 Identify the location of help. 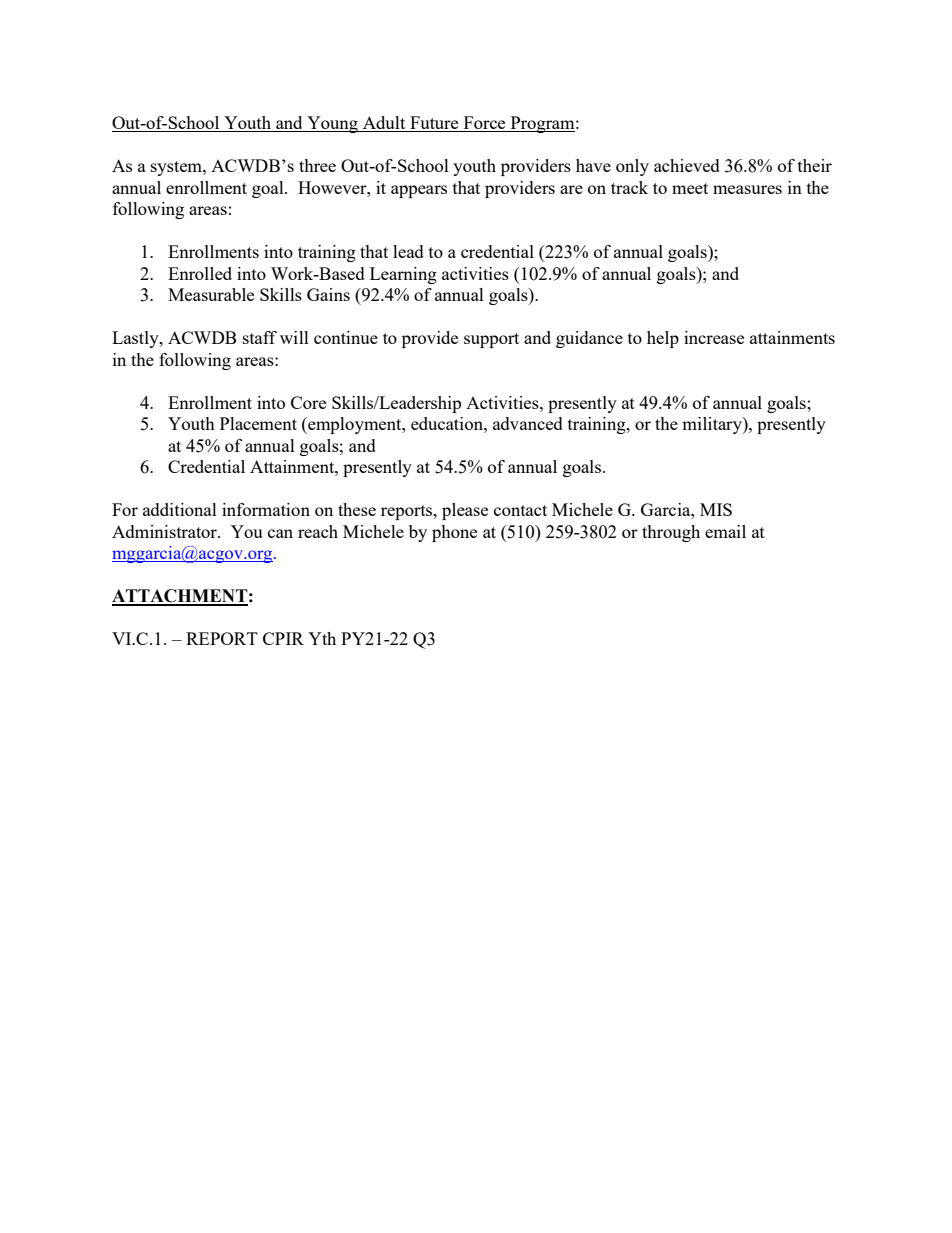
(663, 339).
